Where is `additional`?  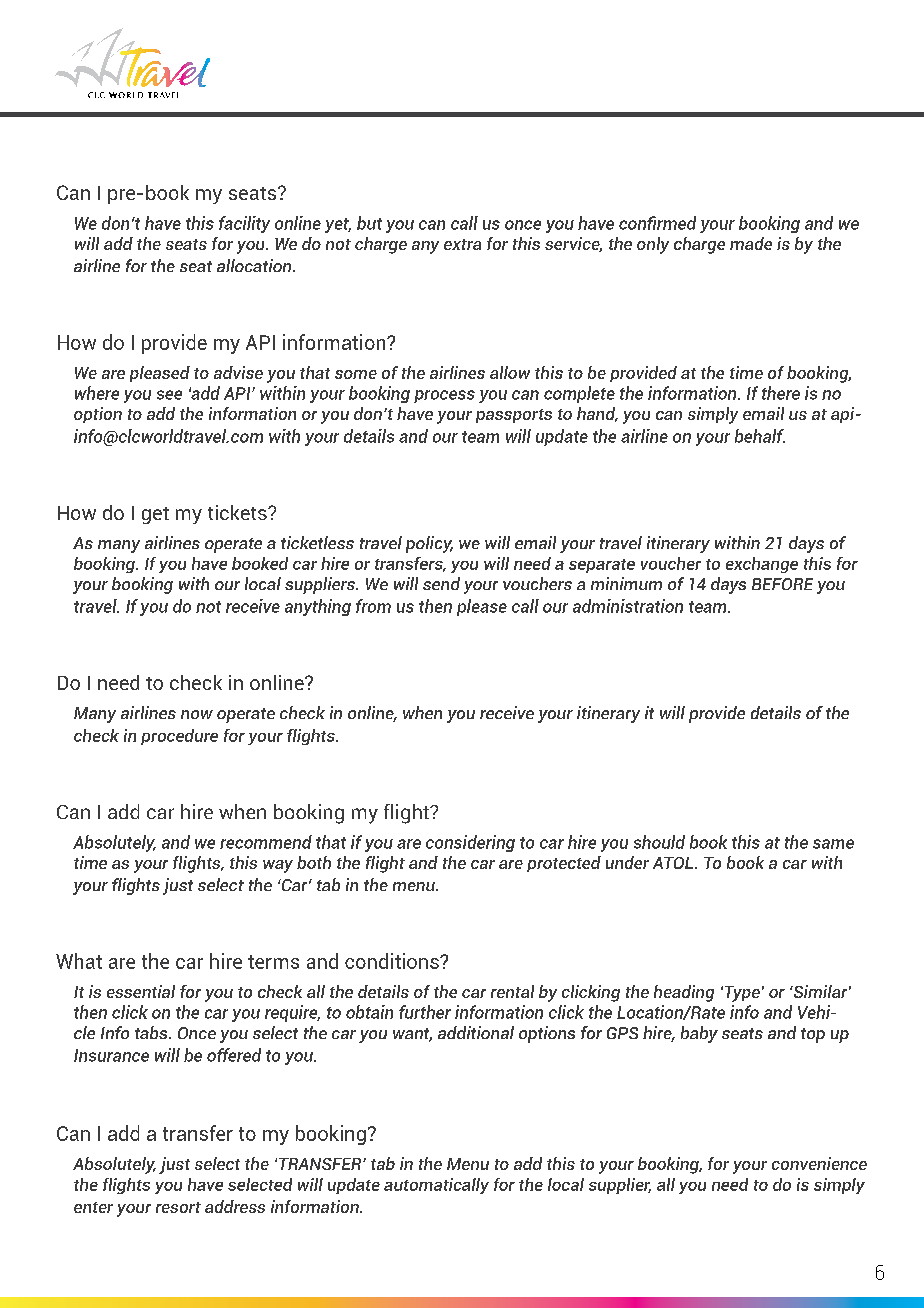
additional is located at coordinates (476, 1032).
